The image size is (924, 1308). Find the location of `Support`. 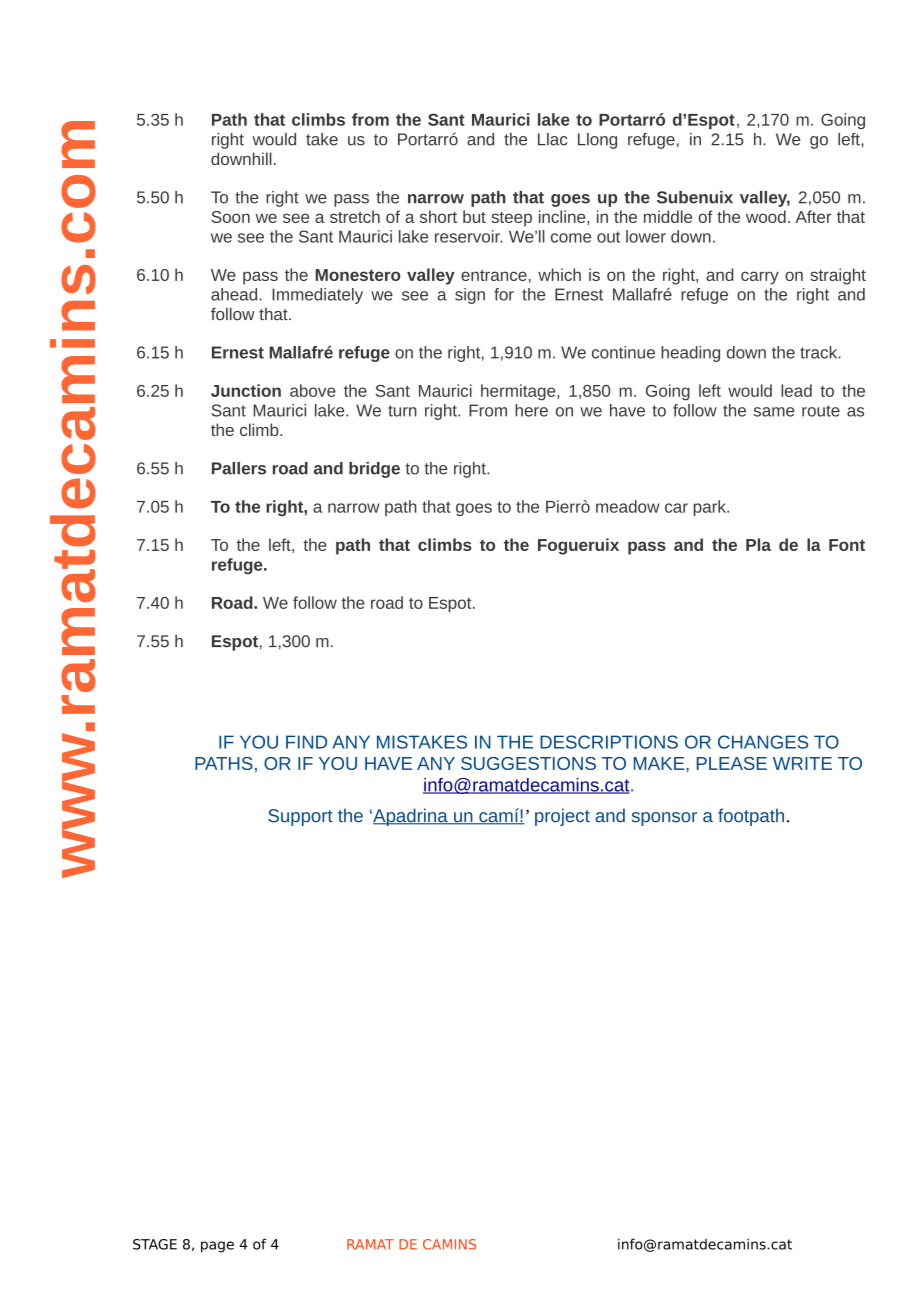

Support is located at coordinates (300, 817).
